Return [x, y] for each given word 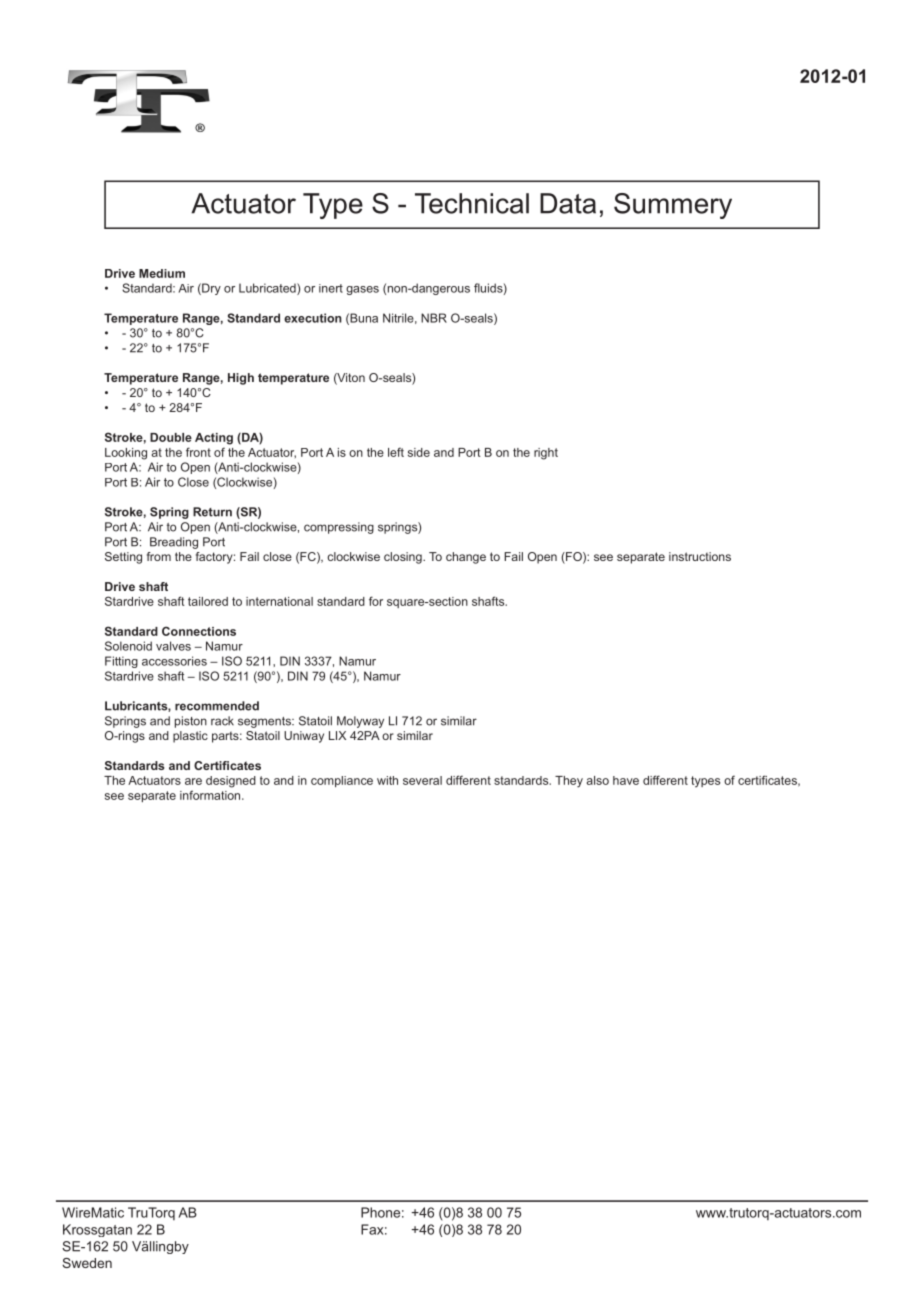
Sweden [87, 1263]
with [387, 780]
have [626, 780]
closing [404, 558]
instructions [700, 556]
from [159, 556]
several [422, 780]
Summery [673, 206]
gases [362, 290]
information [211, 795]
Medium [162, 273]
